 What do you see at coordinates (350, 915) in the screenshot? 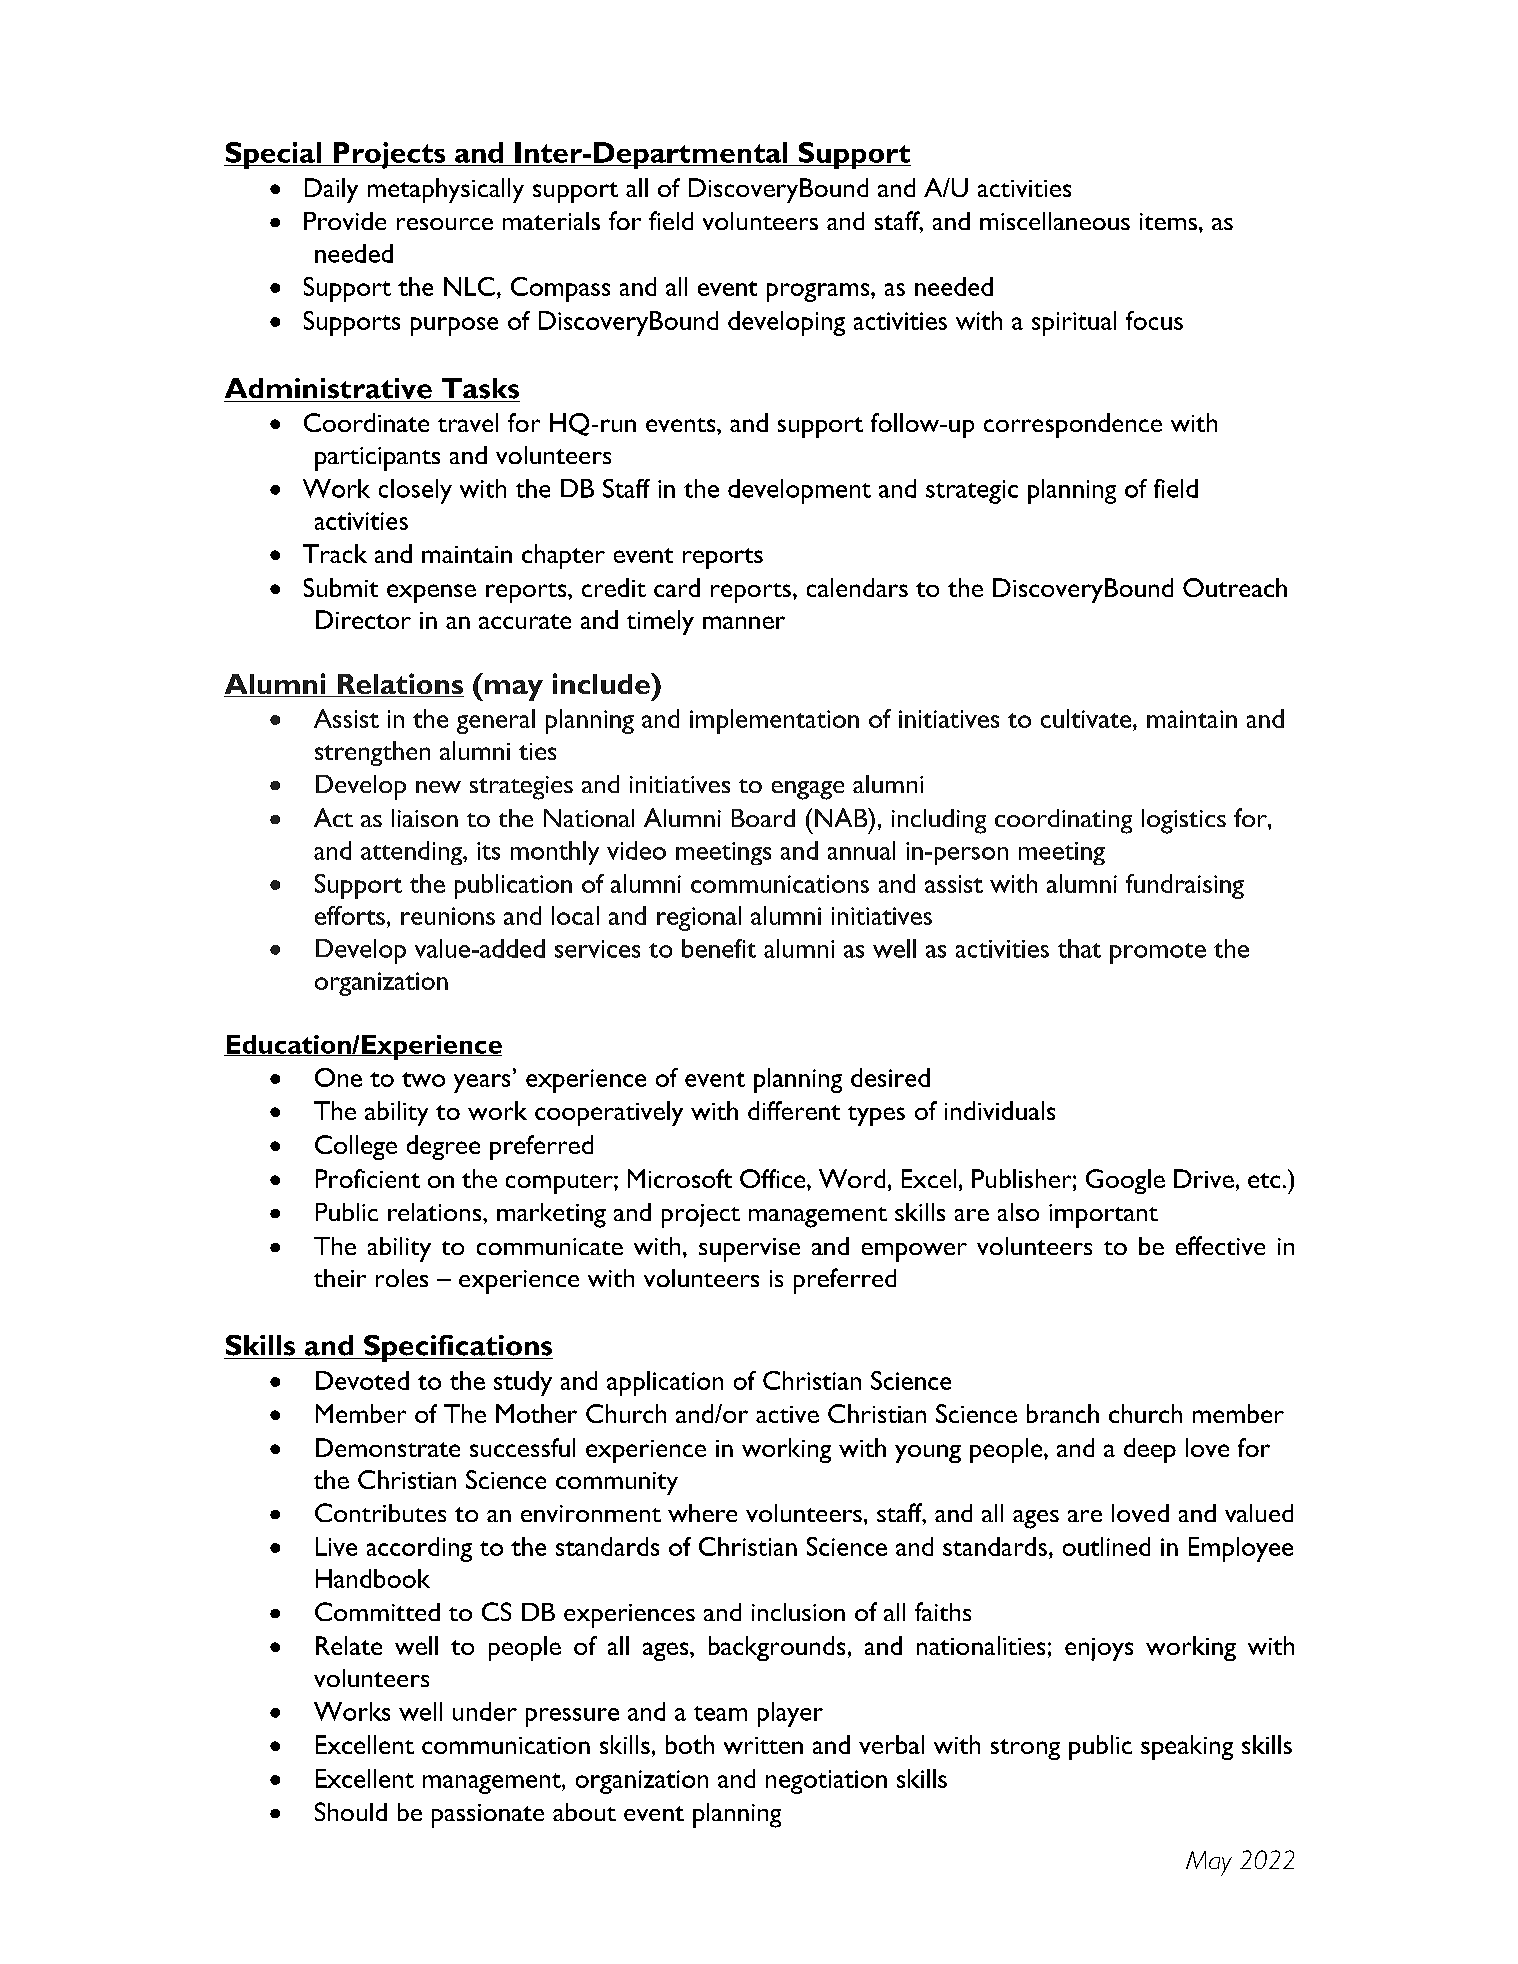
I see `efforts` at bounding box center [350, 915].
